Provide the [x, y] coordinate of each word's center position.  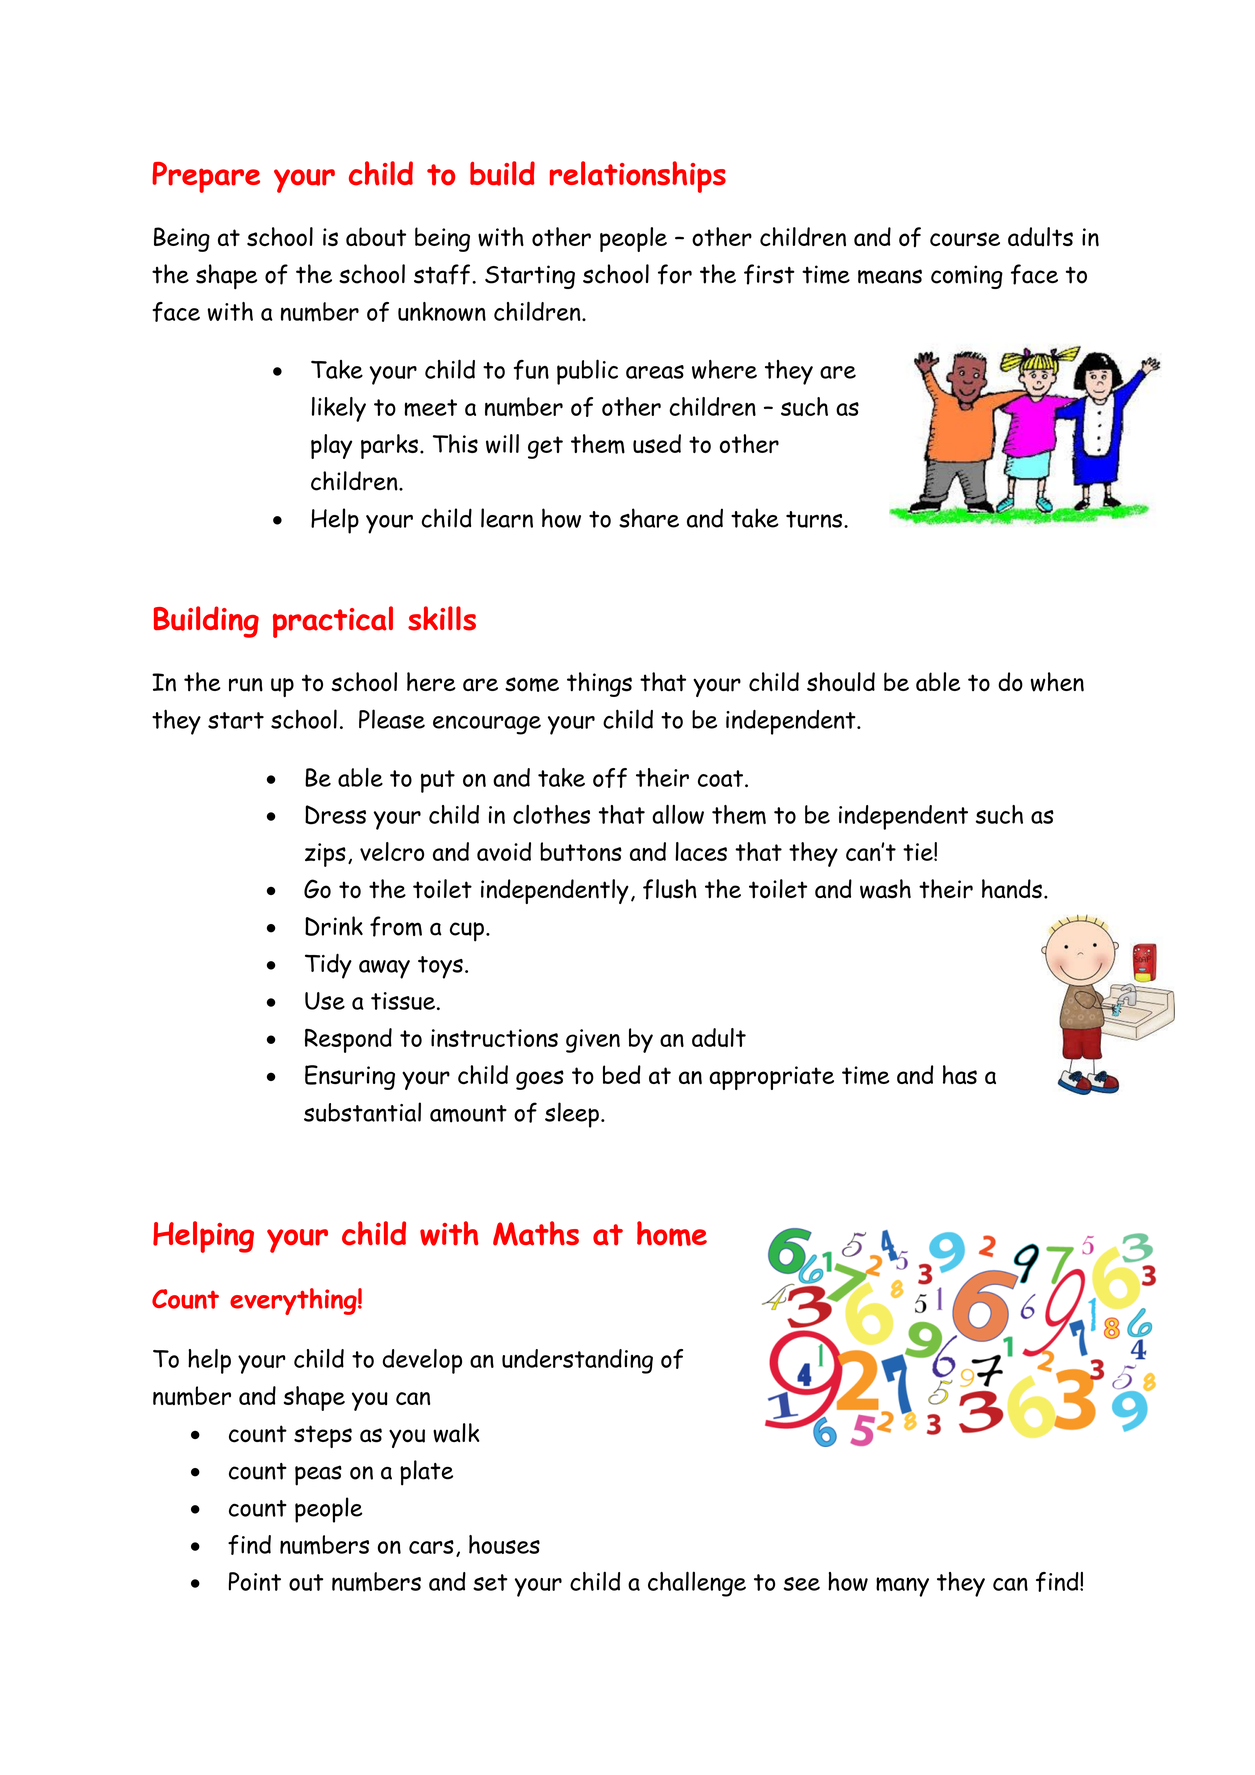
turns [815, 519]
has [960, 1074]
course [965, 239]
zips [325, 855]
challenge [697, 1584]
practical [333, 622]
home [672, 1233]
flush [670, 889]
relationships [638, 177]
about [376, 237]
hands [1012, 889]
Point [255, 1581]
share [649, 518]
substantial [362, 1112]
